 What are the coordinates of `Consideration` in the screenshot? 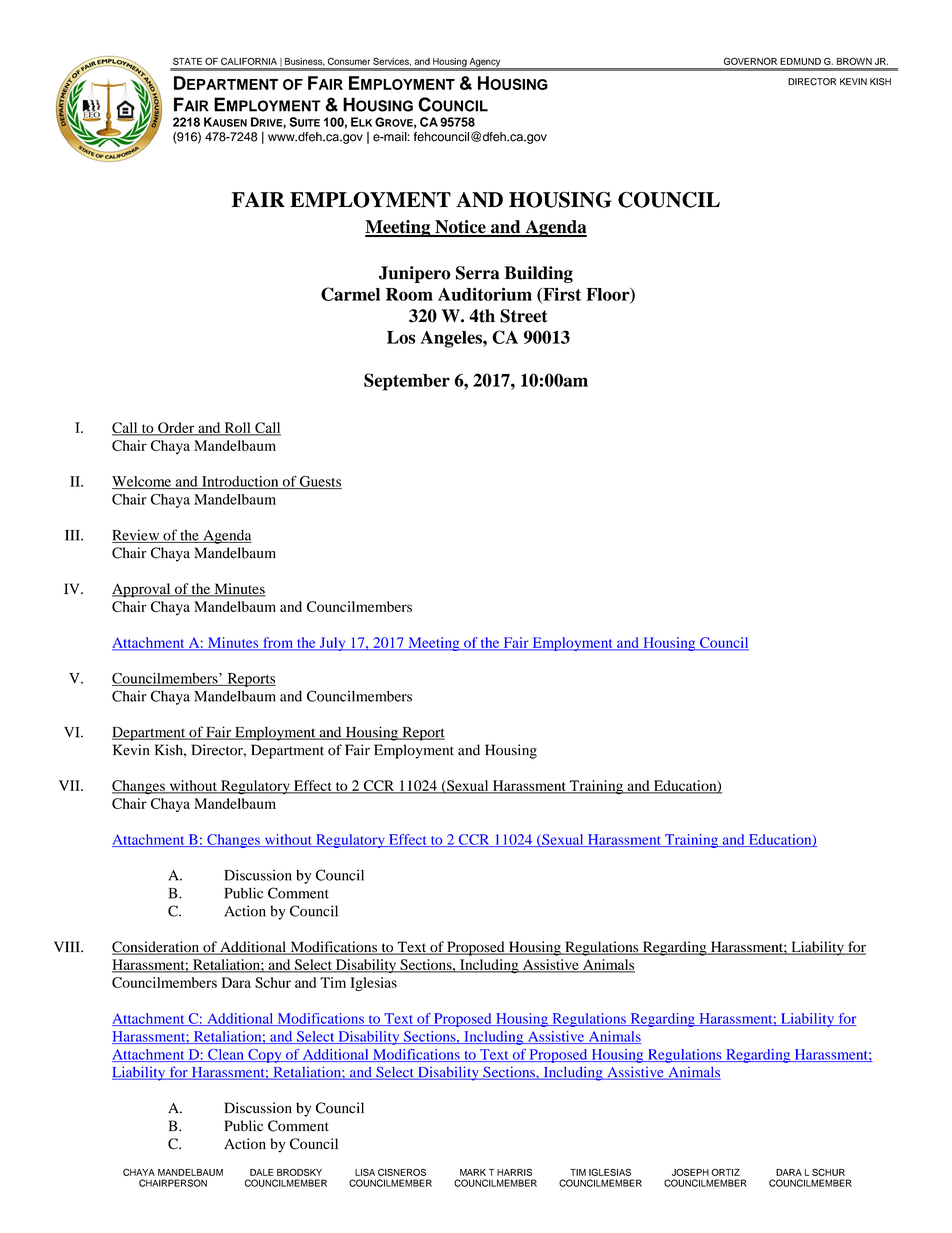 It's located at (156, 948).
